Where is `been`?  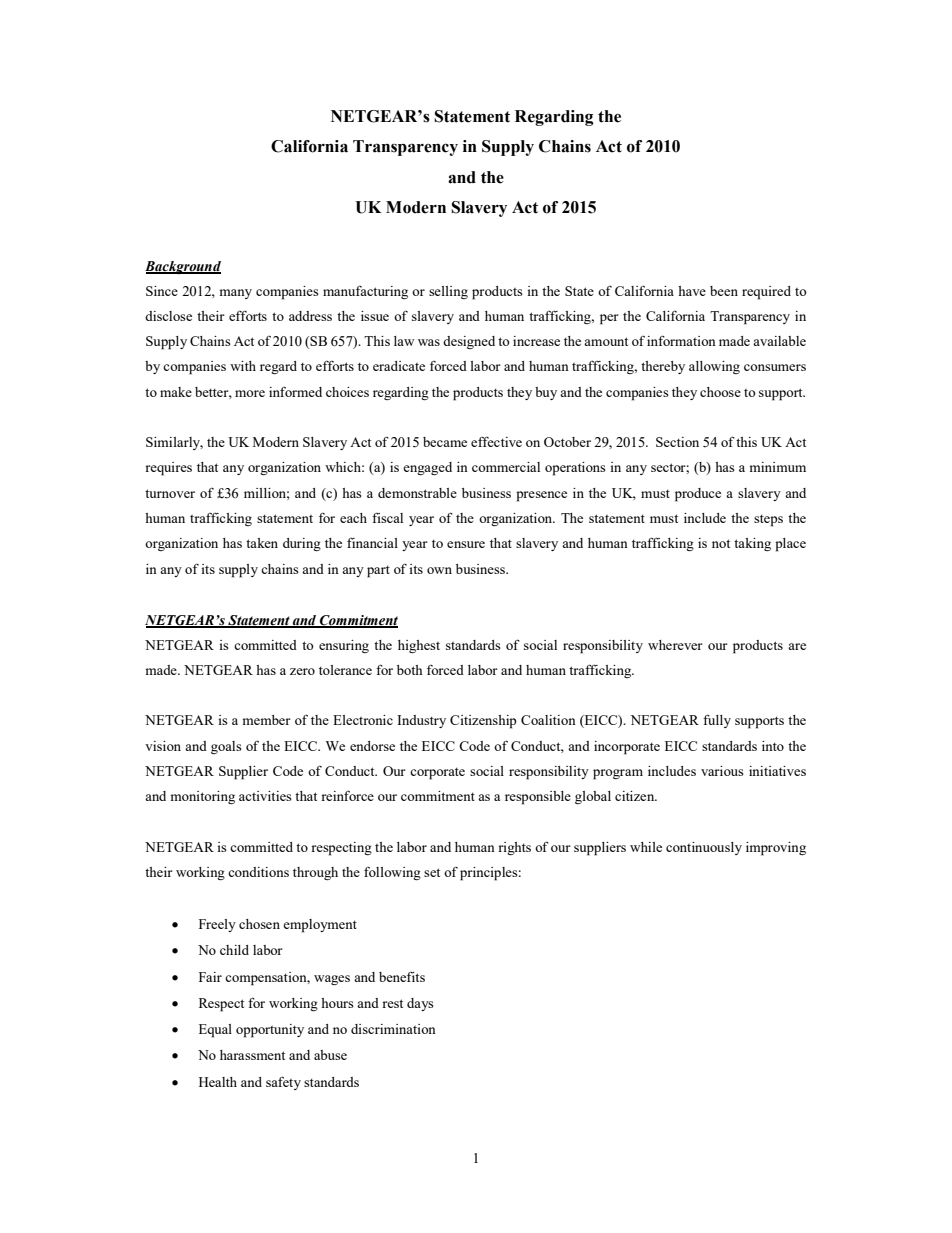
been is located at coordinates (724, 291).
